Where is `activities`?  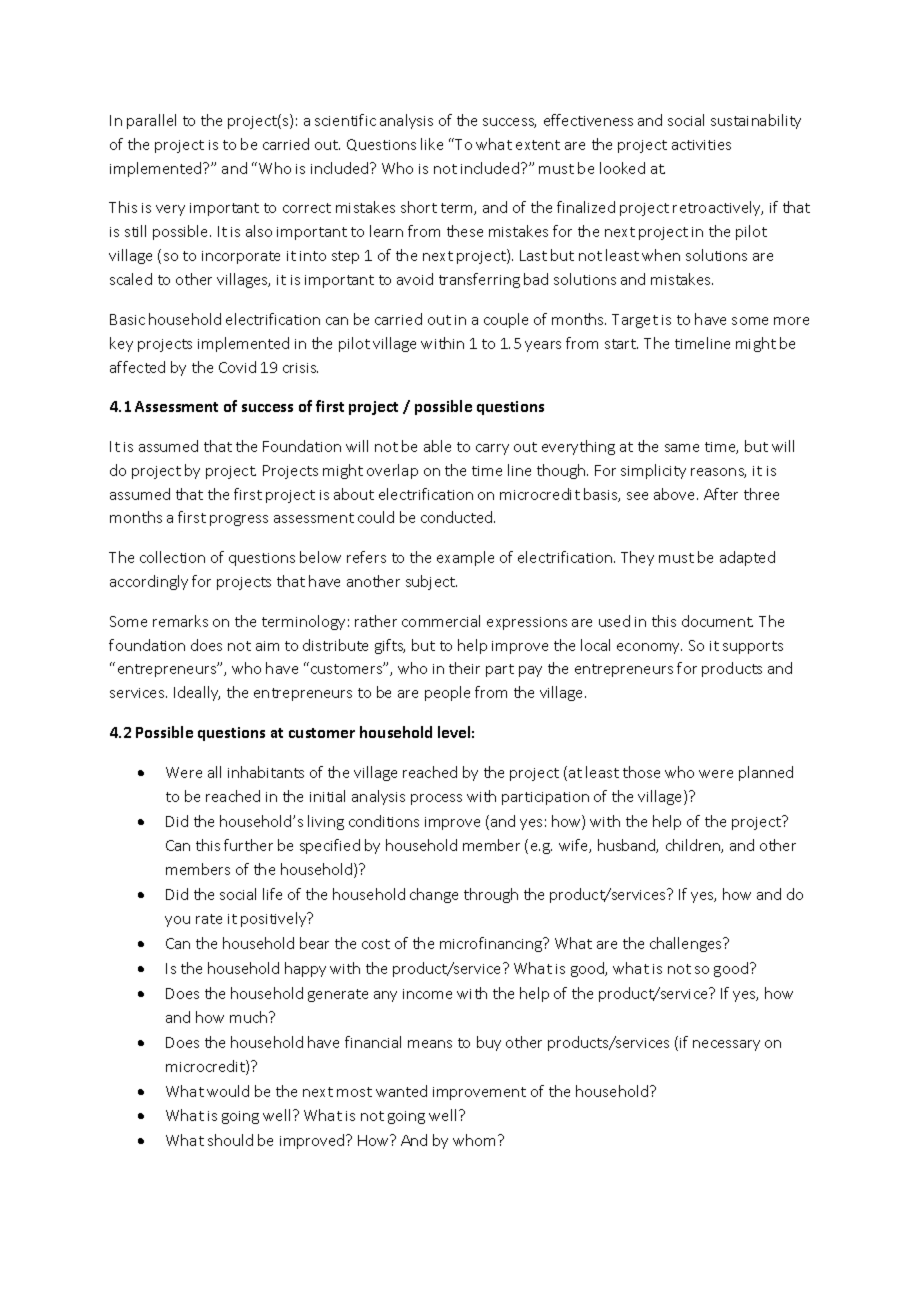
activities is located at coordinates (701, 145).
